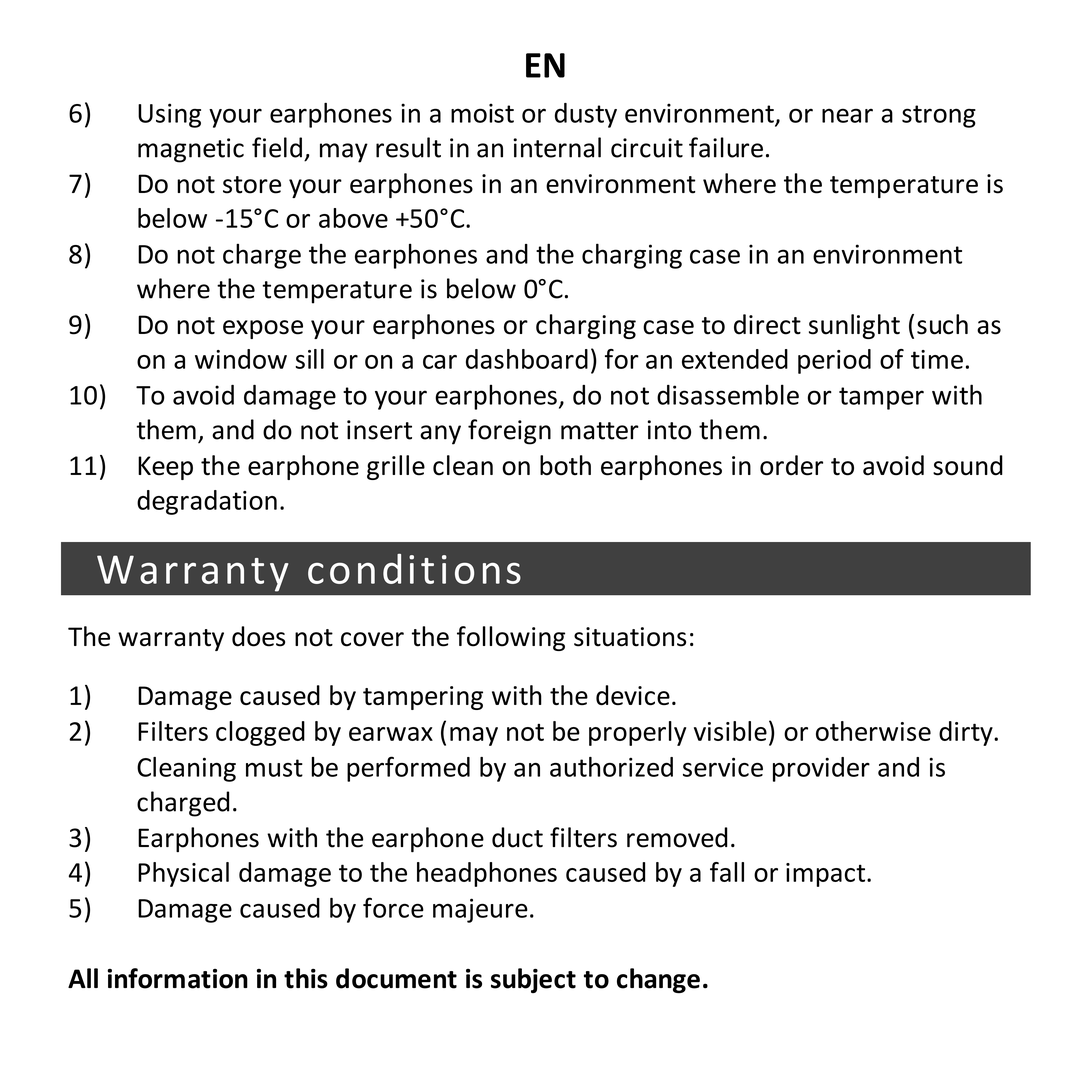 The height and width of the document is (1092, 1092). Describe the element at coordinates (207, 502) in the document. I see `degradation` at that location.
